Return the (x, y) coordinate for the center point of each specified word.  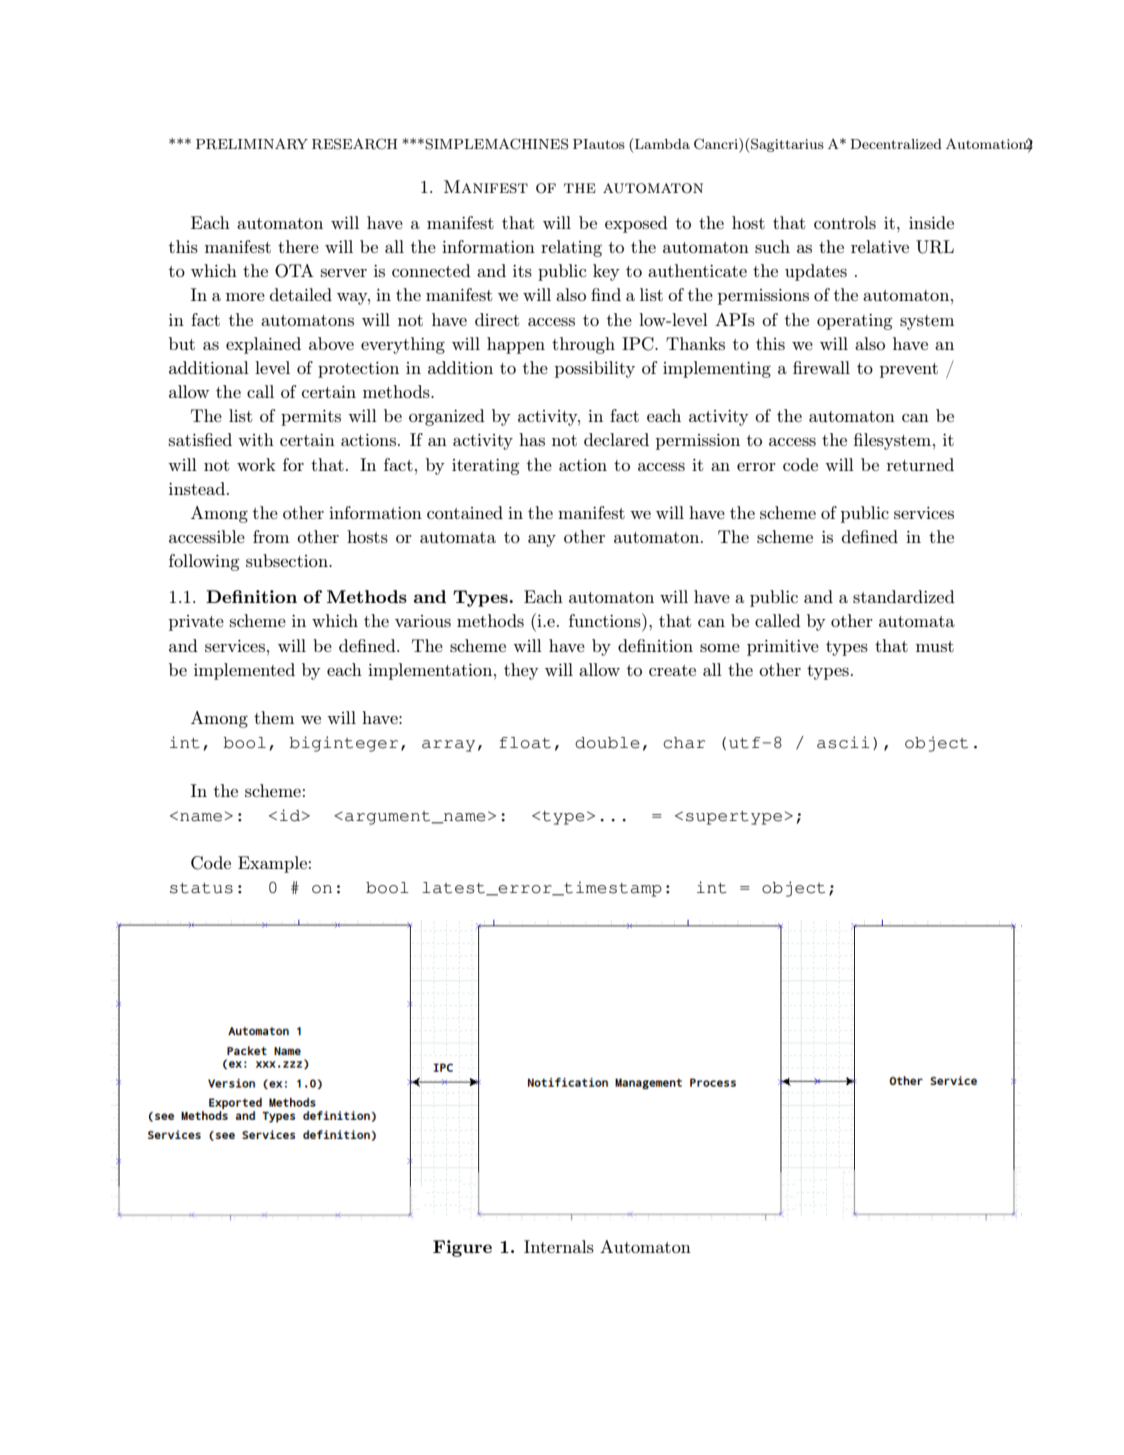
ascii (843, 742)
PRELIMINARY (252, 144)
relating (571, 248)
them (274, 717)
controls (845, 222)
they (521, 671)
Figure (462, 1248)
